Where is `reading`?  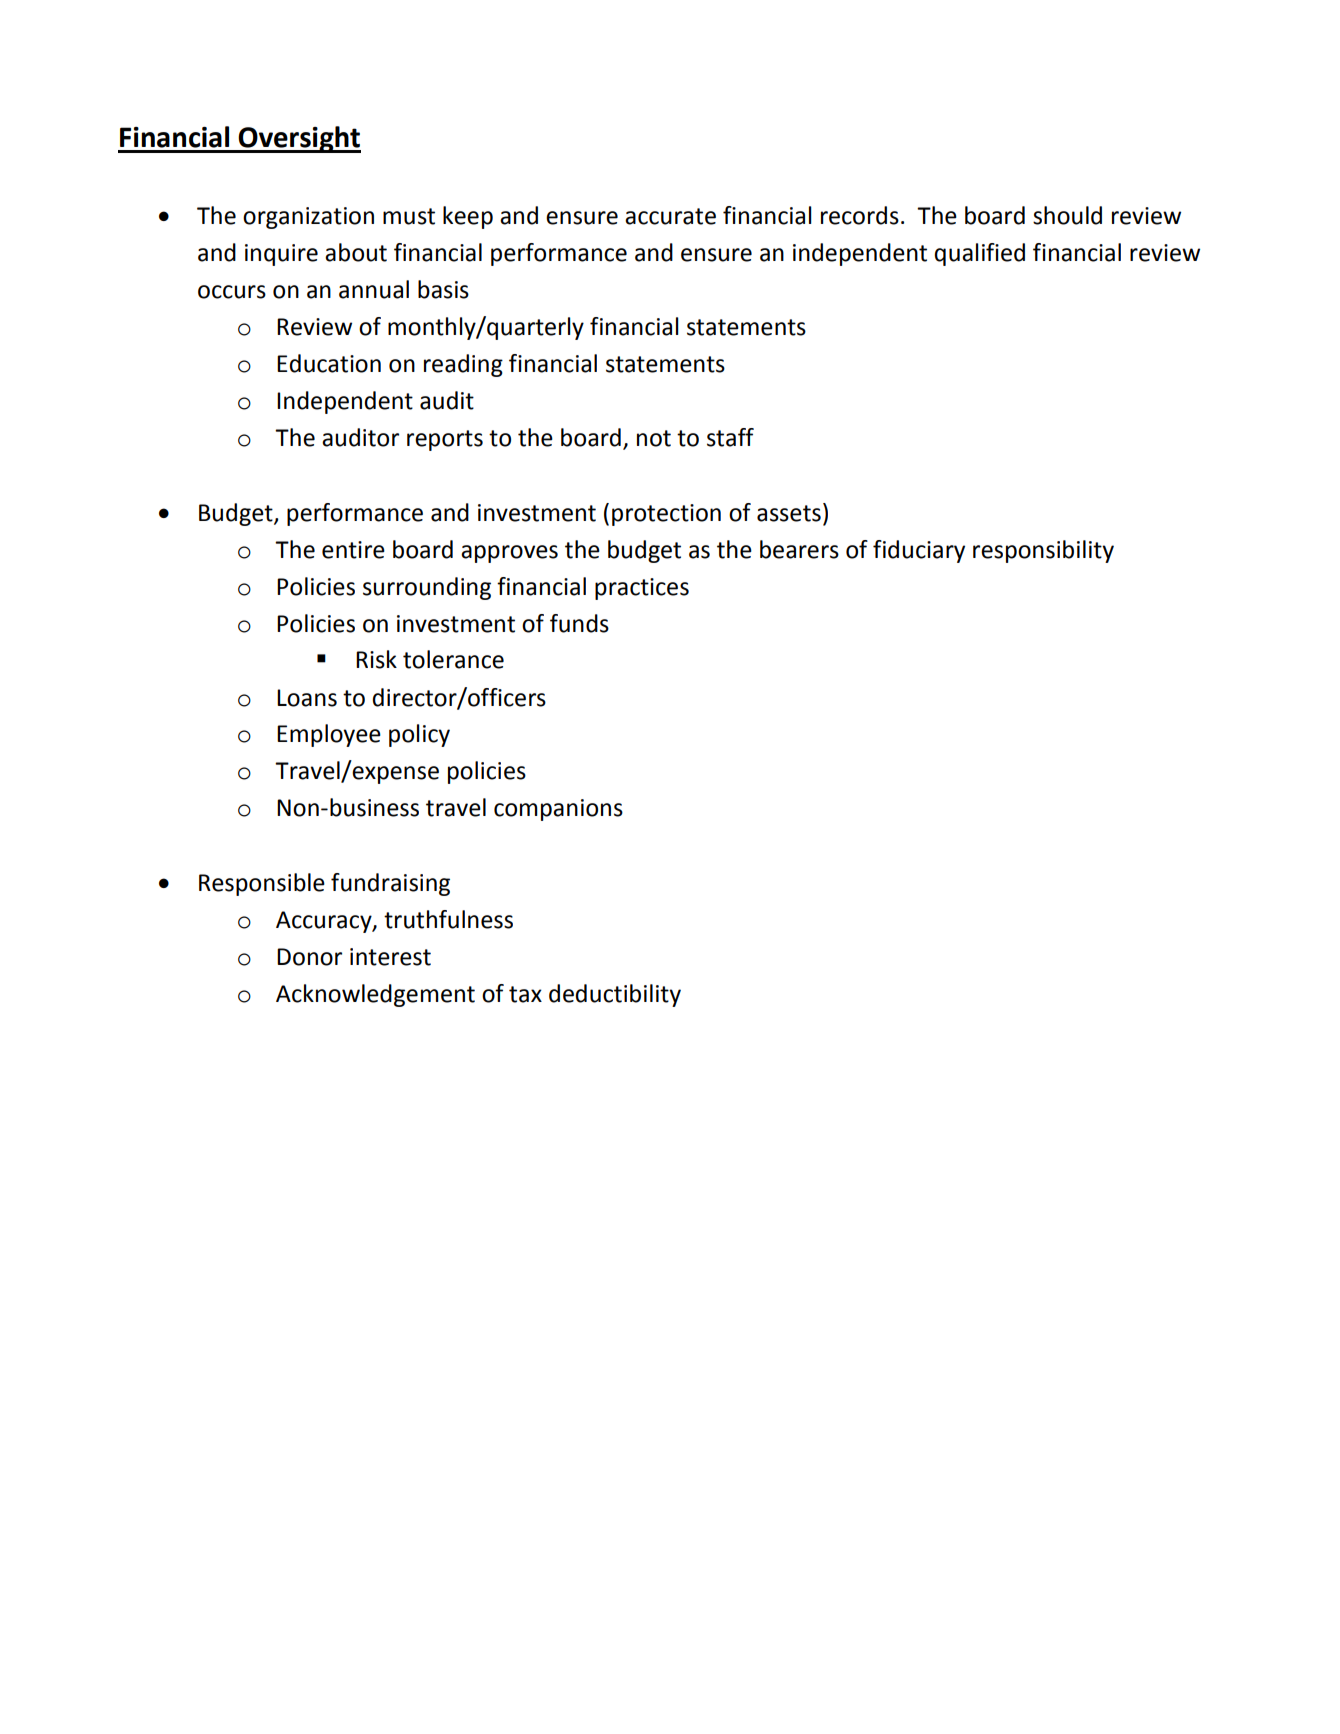
reading is located at coordinates (463, 365).
